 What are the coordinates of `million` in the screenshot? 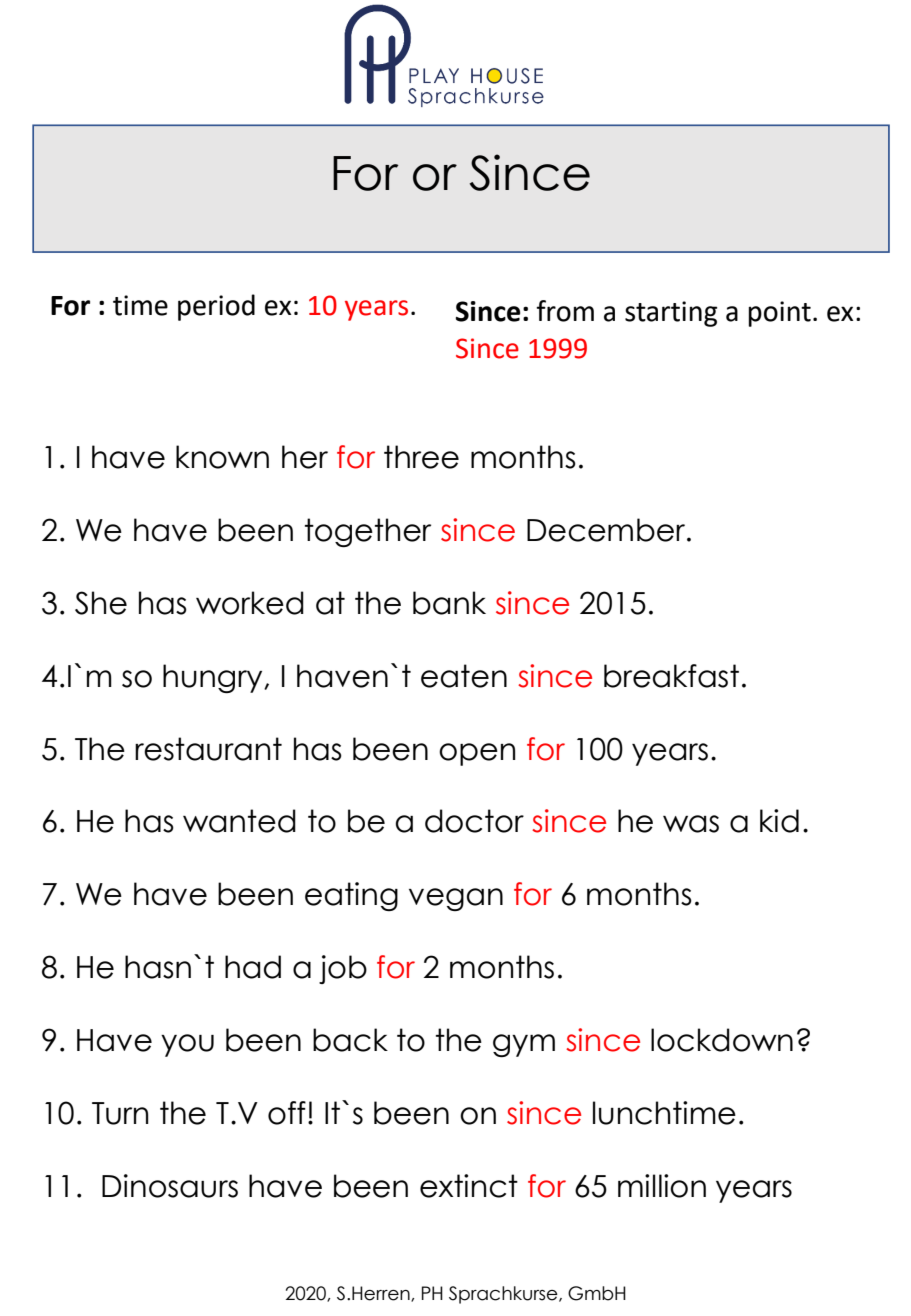 It's located at (662, 1186).
